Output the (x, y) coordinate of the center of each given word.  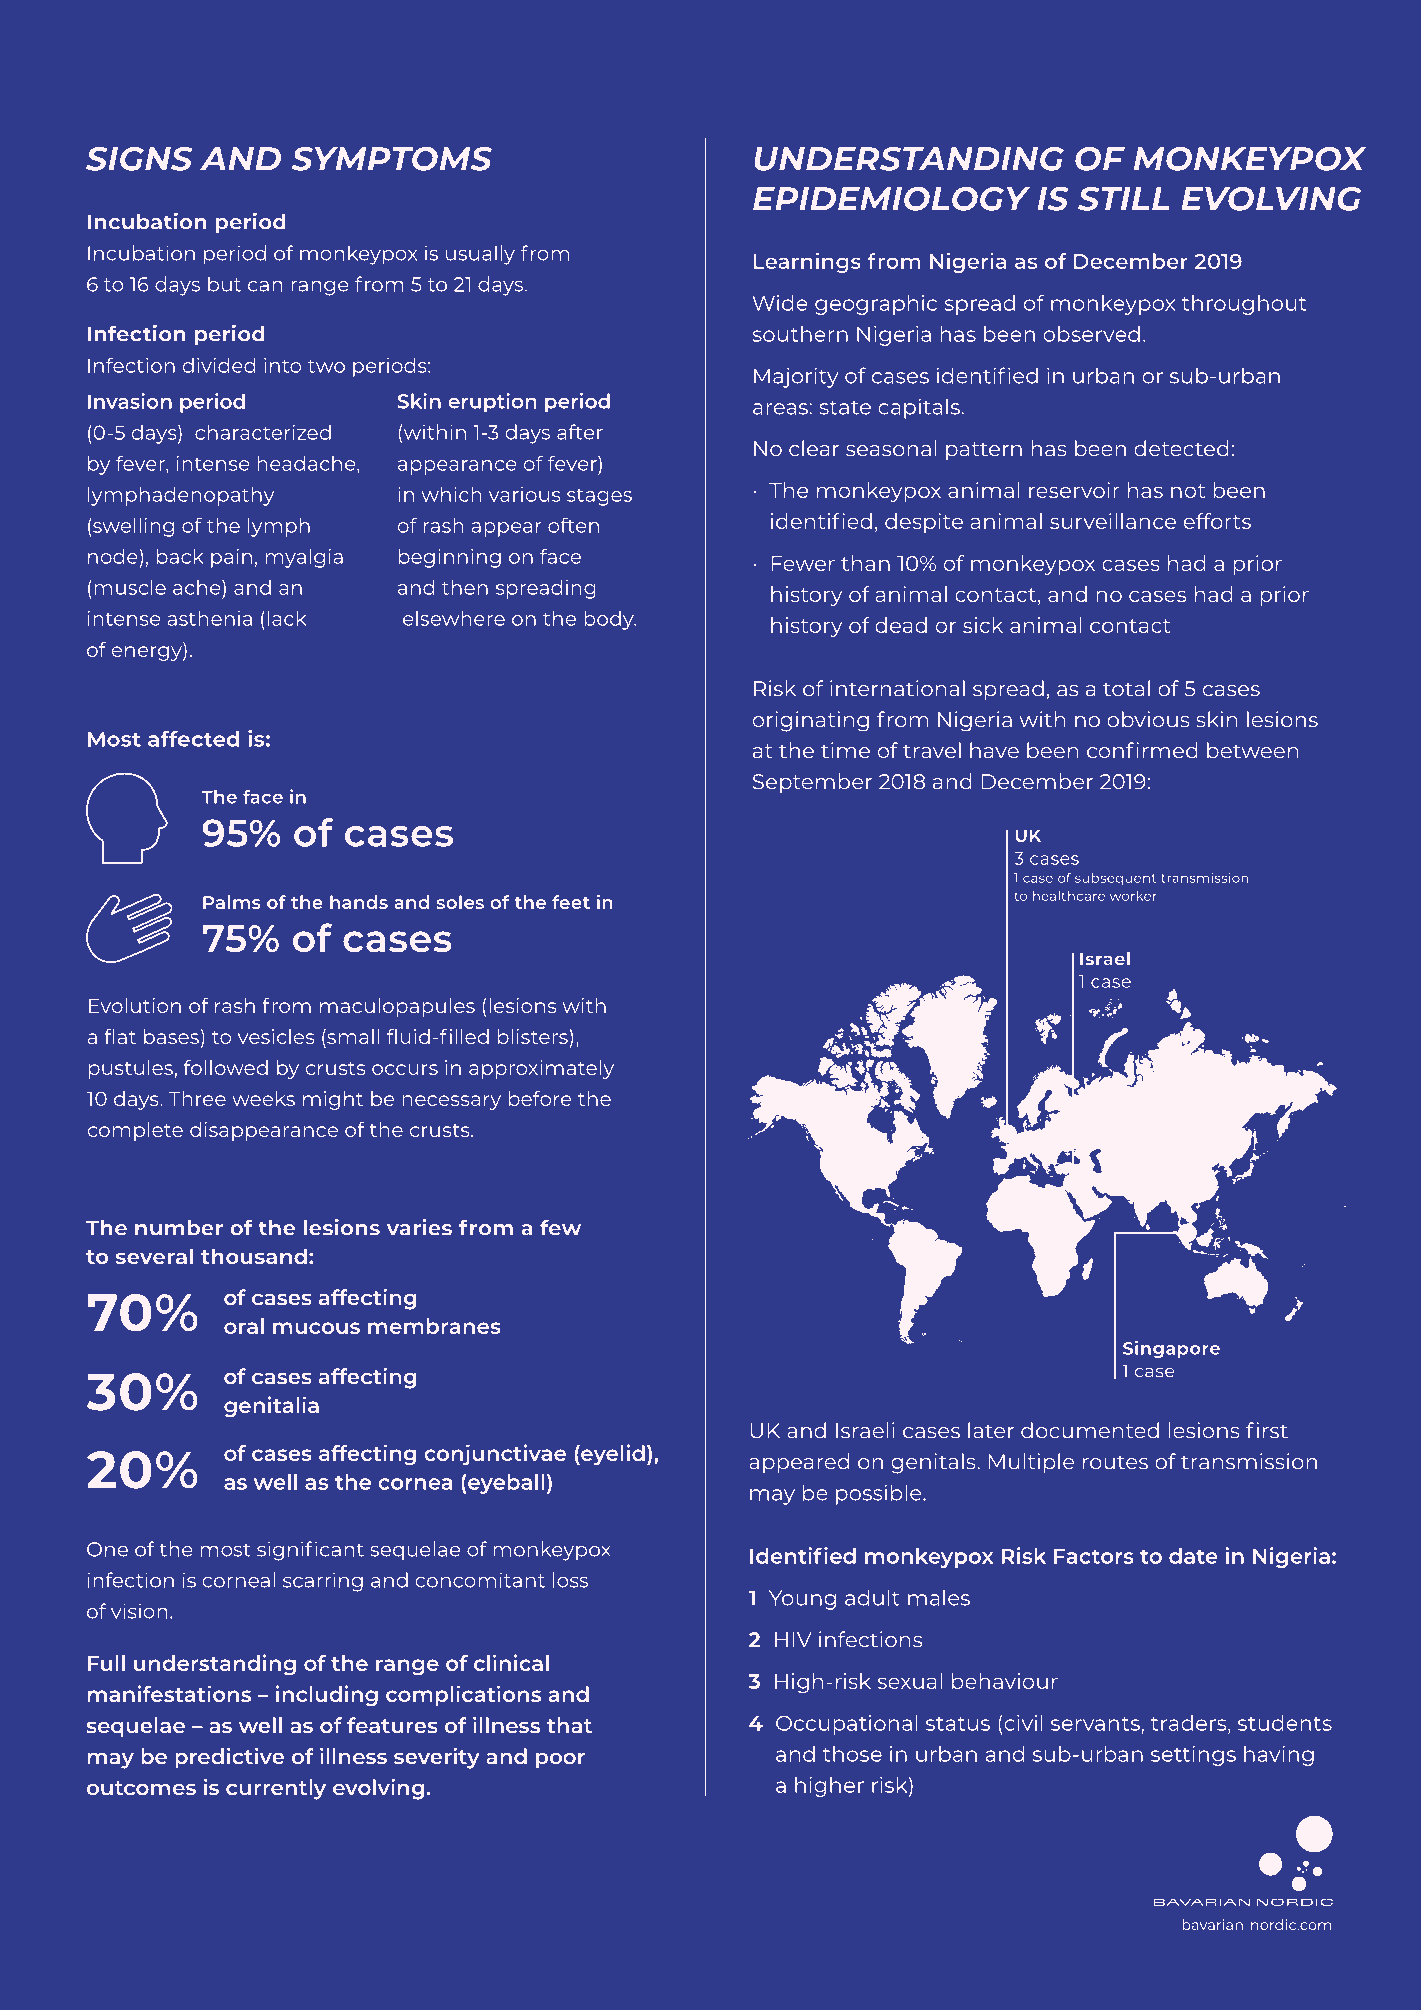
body (610, 620)
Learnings (807, 263)
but (224, 284)
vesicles (276, 1036)
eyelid (612, 1454)
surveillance (1113, 521)
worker (1133, 896)
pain (231, 558)
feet (571, 902)
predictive (229, 1758)
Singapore (1171, 1349)
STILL (1124, 199)
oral (244, 1326)
